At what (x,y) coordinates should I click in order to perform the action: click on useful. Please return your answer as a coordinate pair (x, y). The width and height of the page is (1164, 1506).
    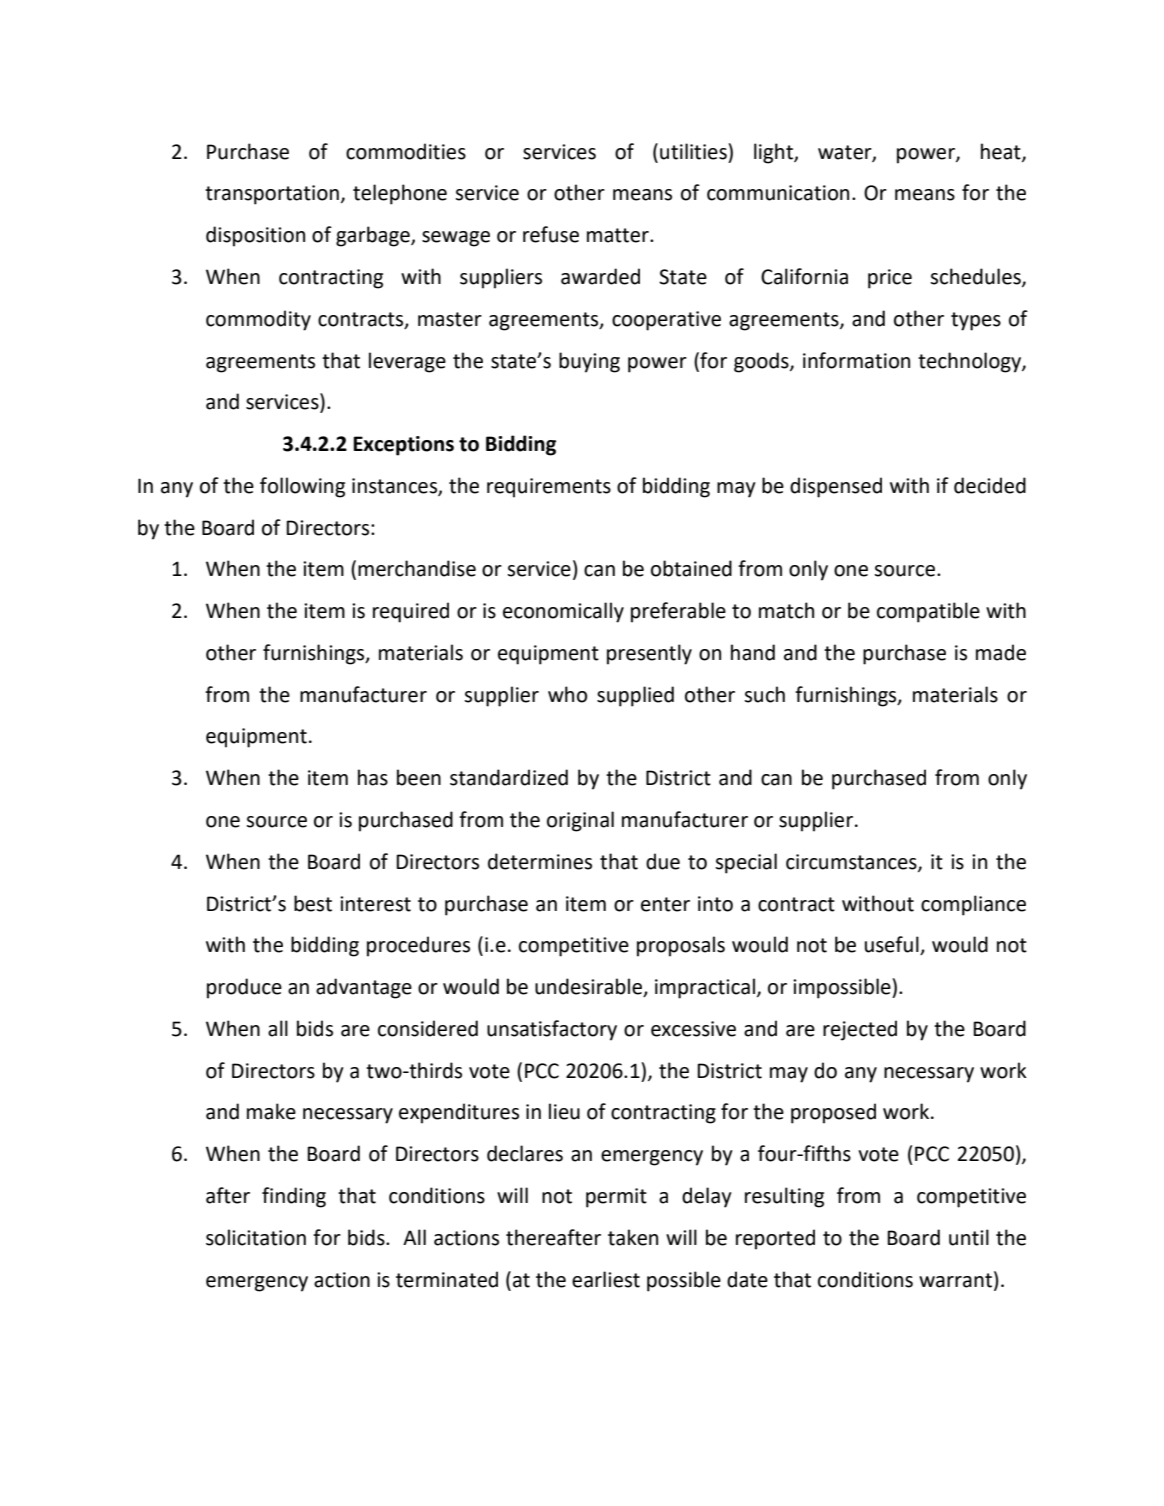
    Looking at the image, I should click on (893, 945).
